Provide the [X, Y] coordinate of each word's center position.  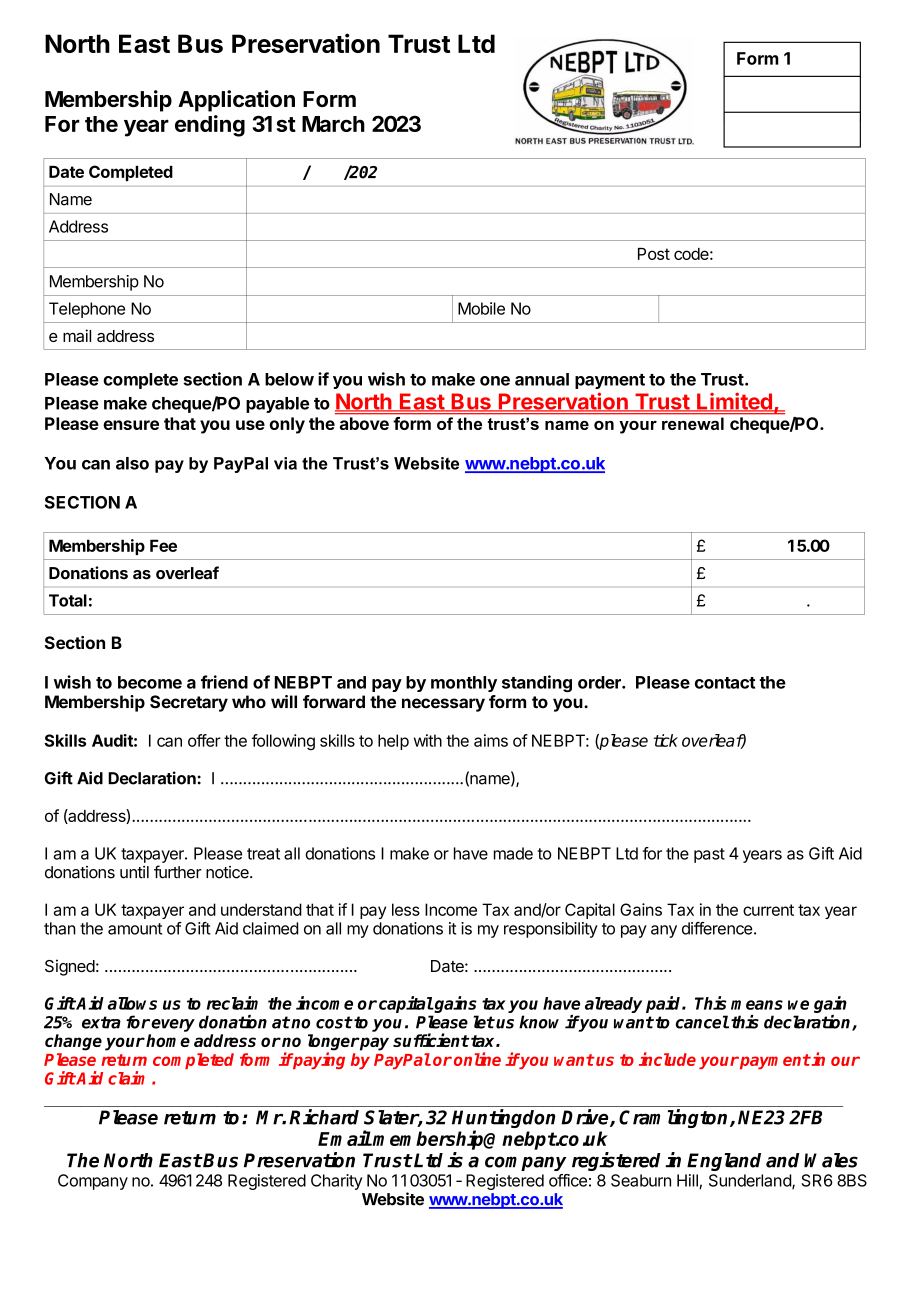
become [150, 682]
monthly [464, 684]
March [333, 124]
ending [210, 126]
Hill [688, 1181]
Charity [336, 1182]
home [168, 1040]
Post [654, 254]
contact [725, 683]
